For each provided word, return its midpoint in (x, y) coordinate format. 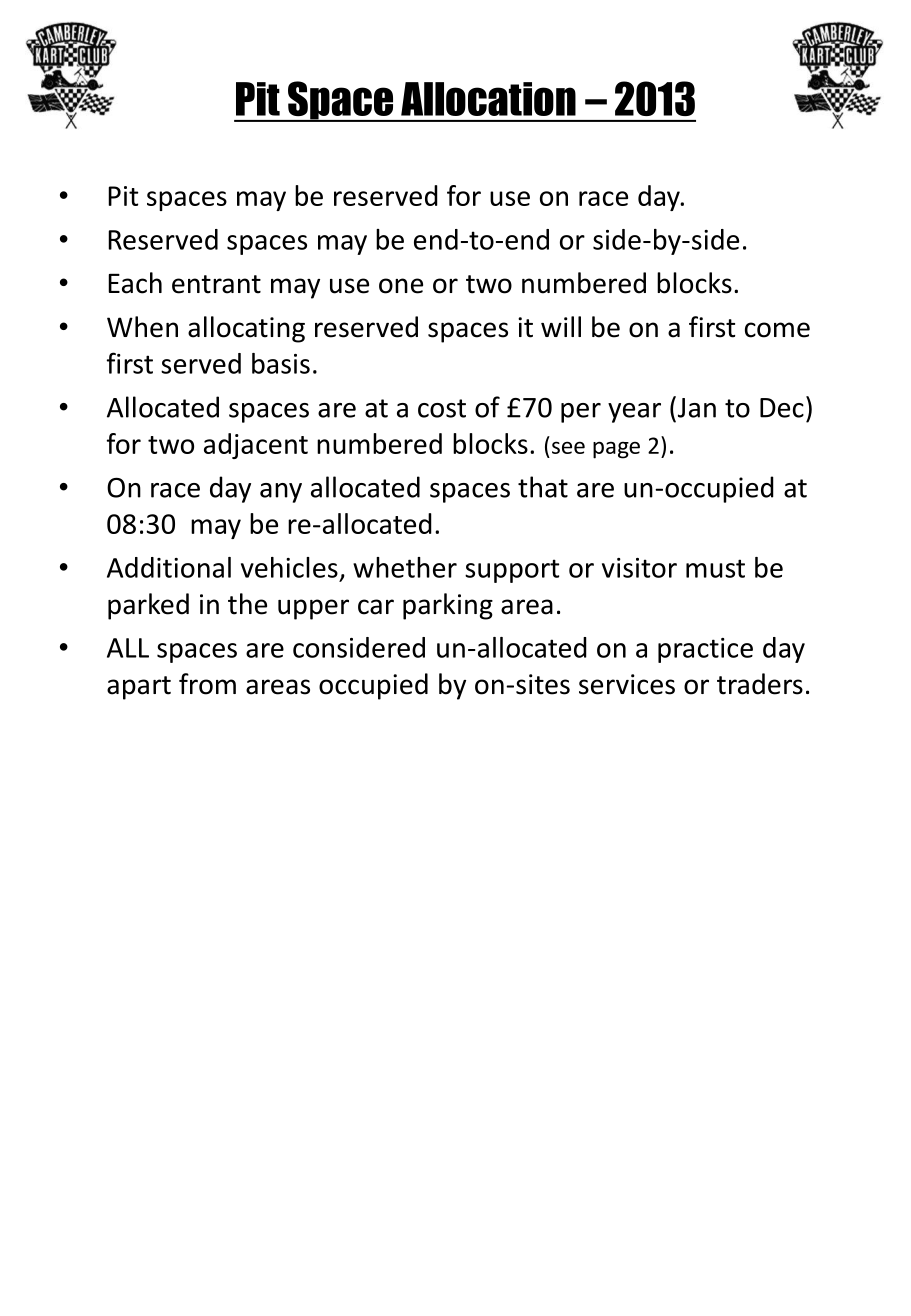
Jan (695, 407)
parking (448, 606)
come (777, 330)
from (207, 684)
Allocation (488, 99)
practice (705, 650)
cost (442, 408)
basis (281, 363)
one (401, 286)
